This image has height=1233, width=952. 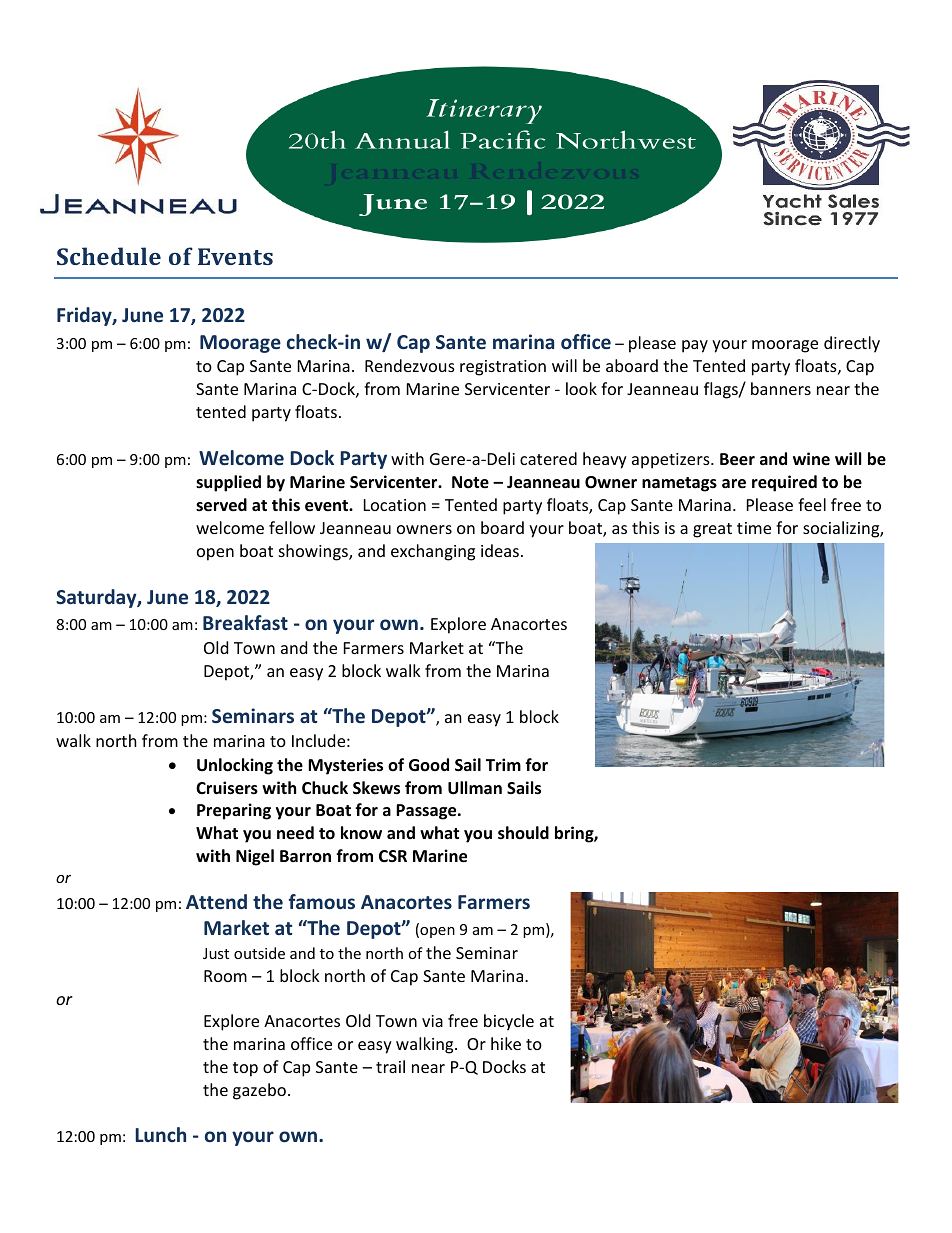 What do you see at coordinates (235, 766) in the image?
I see `Unlocking` at bounding box center [235, 766].
